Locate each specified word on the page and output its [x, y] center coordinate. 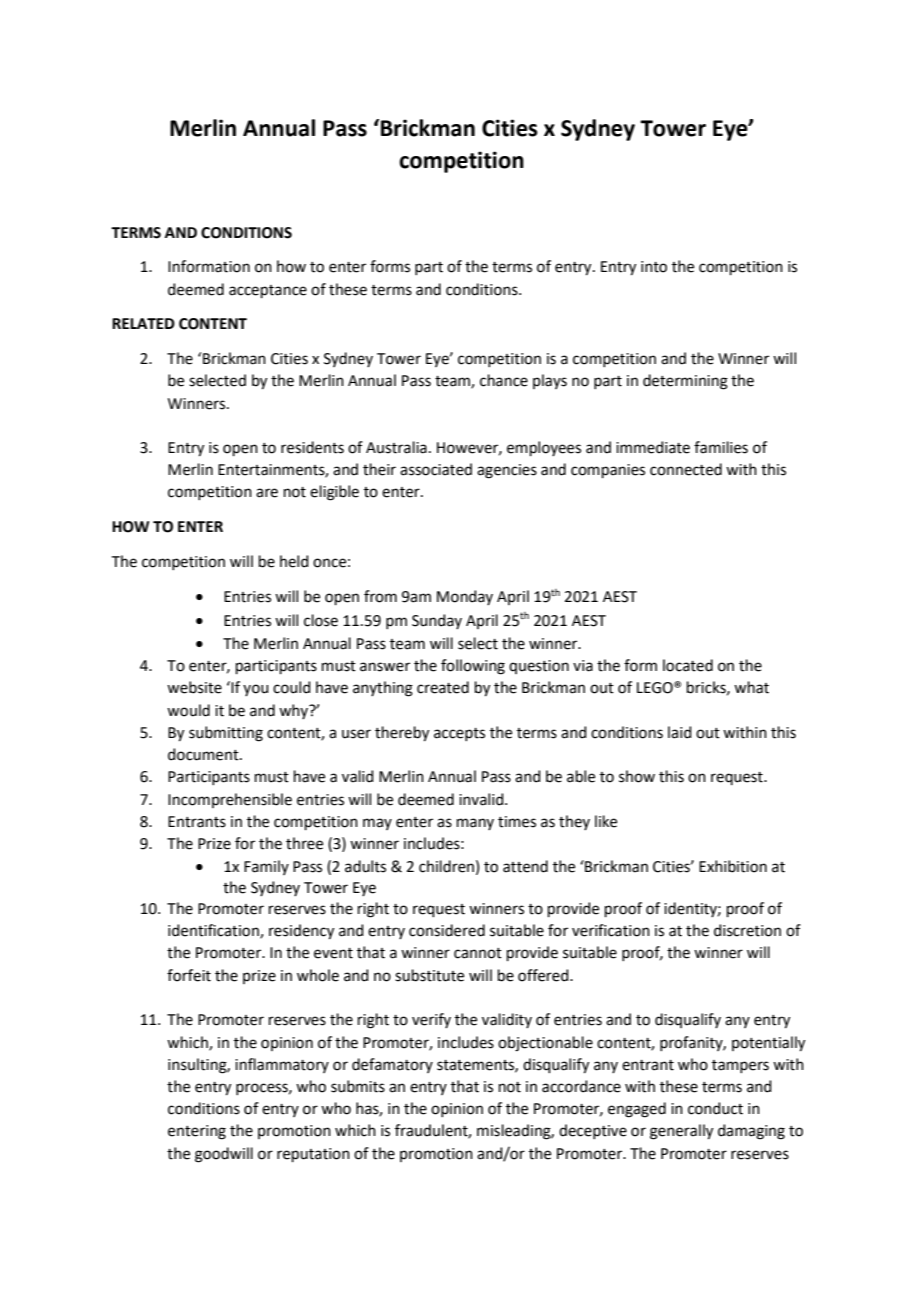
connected [686, 469]
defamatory [392, 1065]
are [267, 493]
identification [214, 931]
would [188, 710]
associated [436, 469]
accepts [459, 734]
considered [447, 930]
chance [504, 380]
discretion [747, 930]
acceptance [268, 291]
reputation [313, 1155]
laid [680, 732]
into [654, 267]
